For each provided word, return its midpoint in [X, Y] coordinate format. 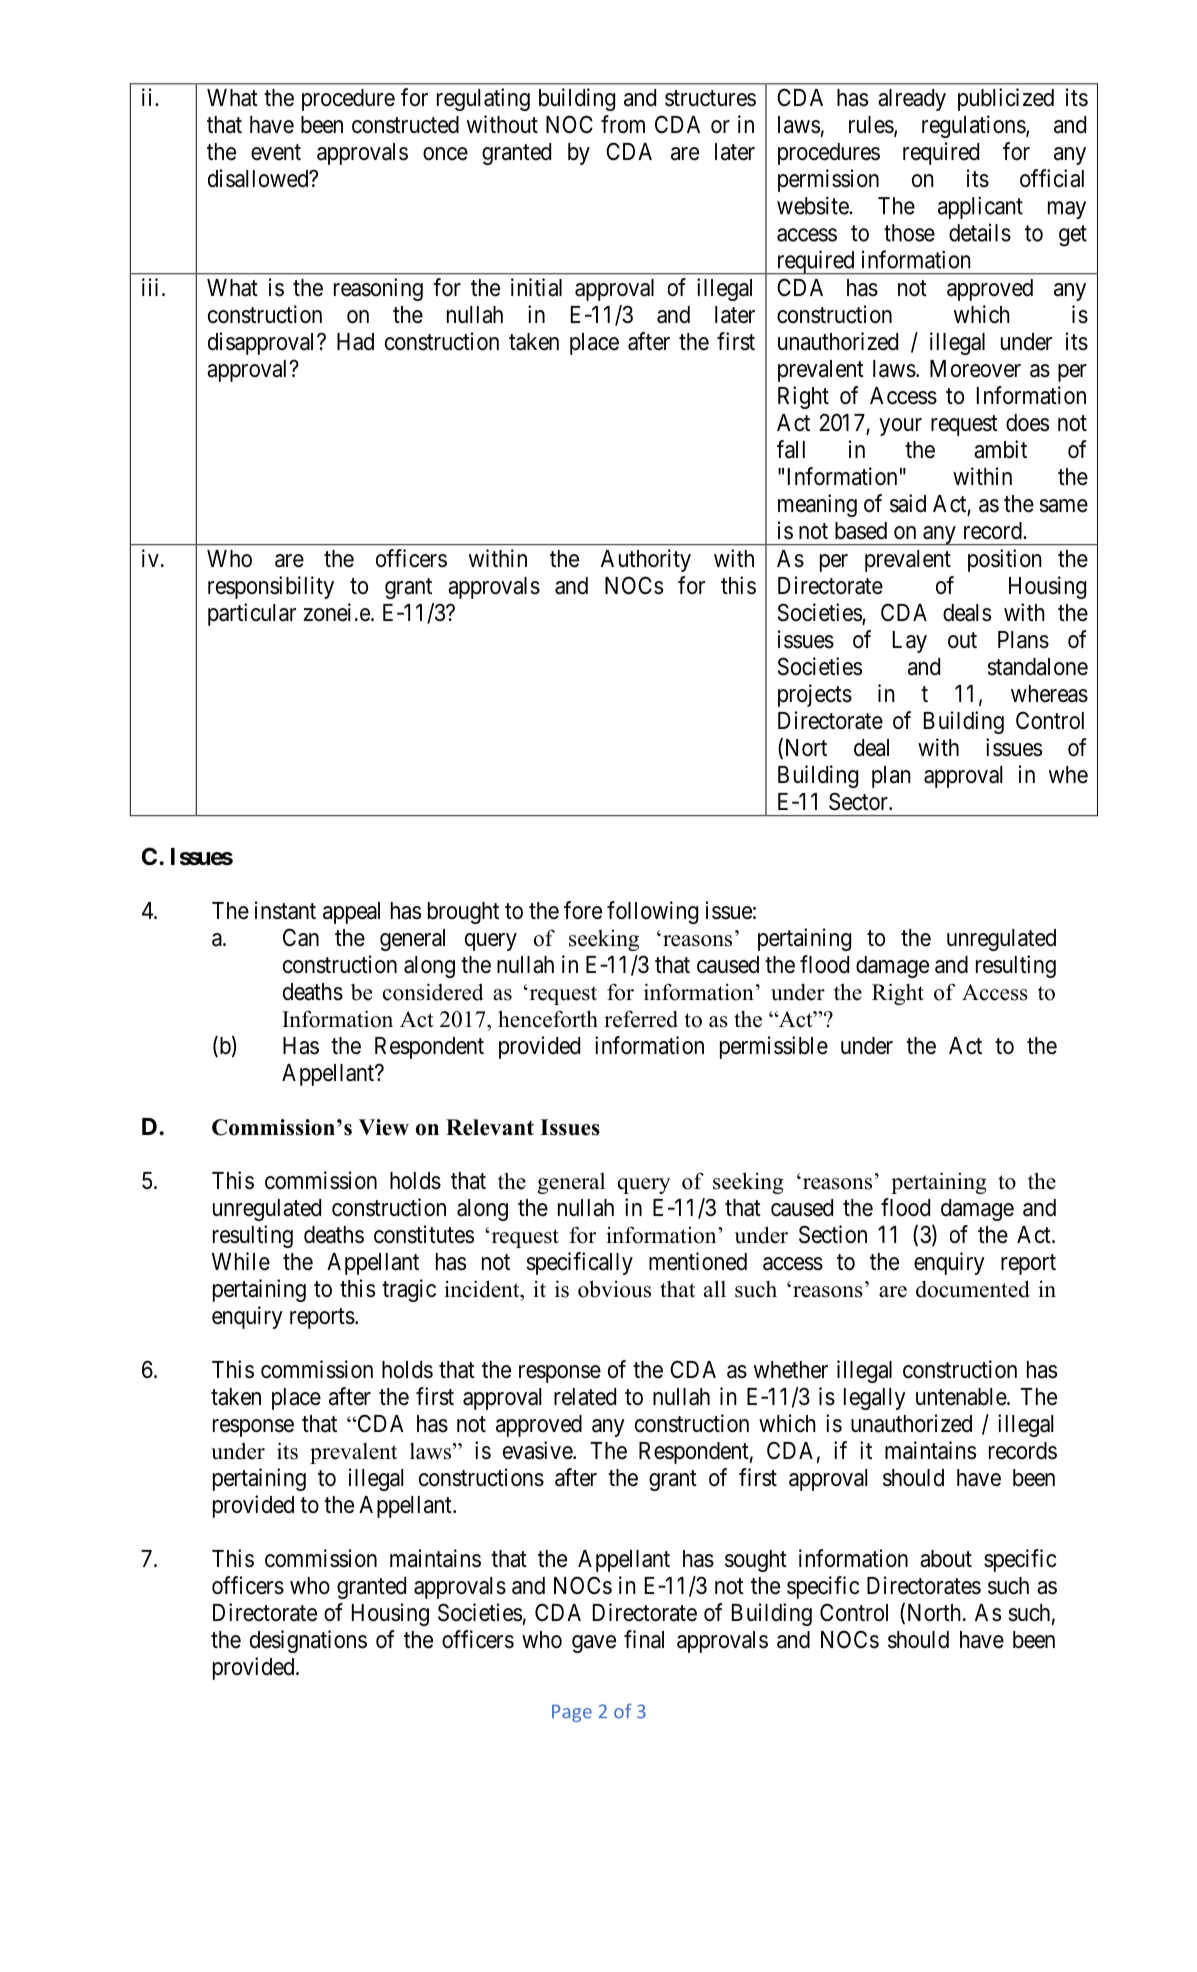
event [276, 152]
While [241, 1261]
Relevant [490, 1127]
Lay [910, 642]
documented [973, 1289]
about [946, 1559]
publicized [1006, 99]
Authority [646, 560]
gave [594, 1644]
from [623, 124]
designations [308, 1641]
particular [252, 614]
